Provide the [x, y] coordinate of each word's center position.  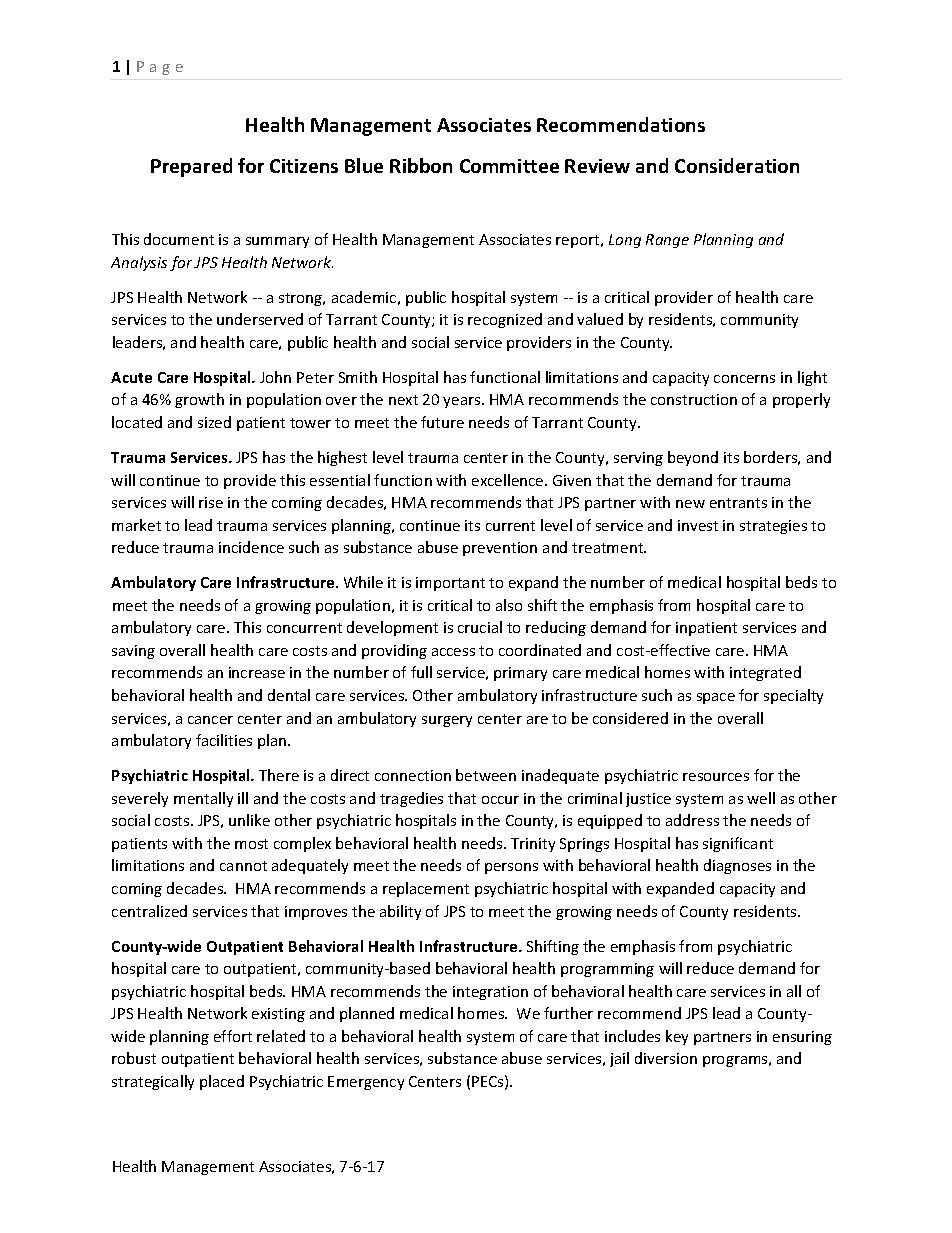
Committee [509, 166]
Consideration [737, 165]
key [677, 1037]
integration [490, 993]
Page [160, 68]
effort [233, 1036]
